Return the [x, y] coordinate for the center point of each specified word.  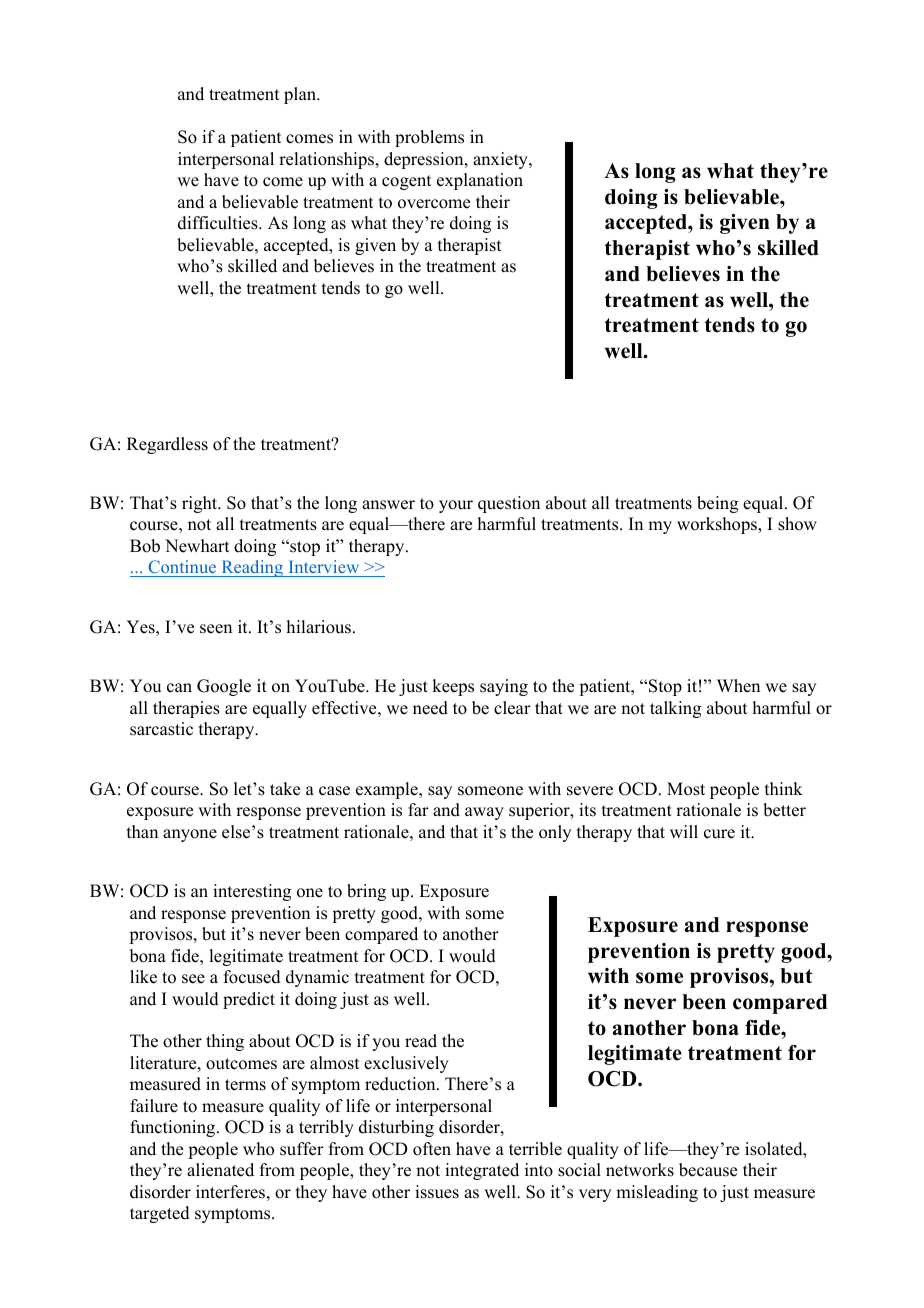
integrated [482, 1171]
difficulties [219, 223]
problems [429, 138]
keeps [453, 687]
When [738, 686]
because [708, 1170]
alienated [220, 1170]
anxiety [501, 160]
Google [224, 687]
